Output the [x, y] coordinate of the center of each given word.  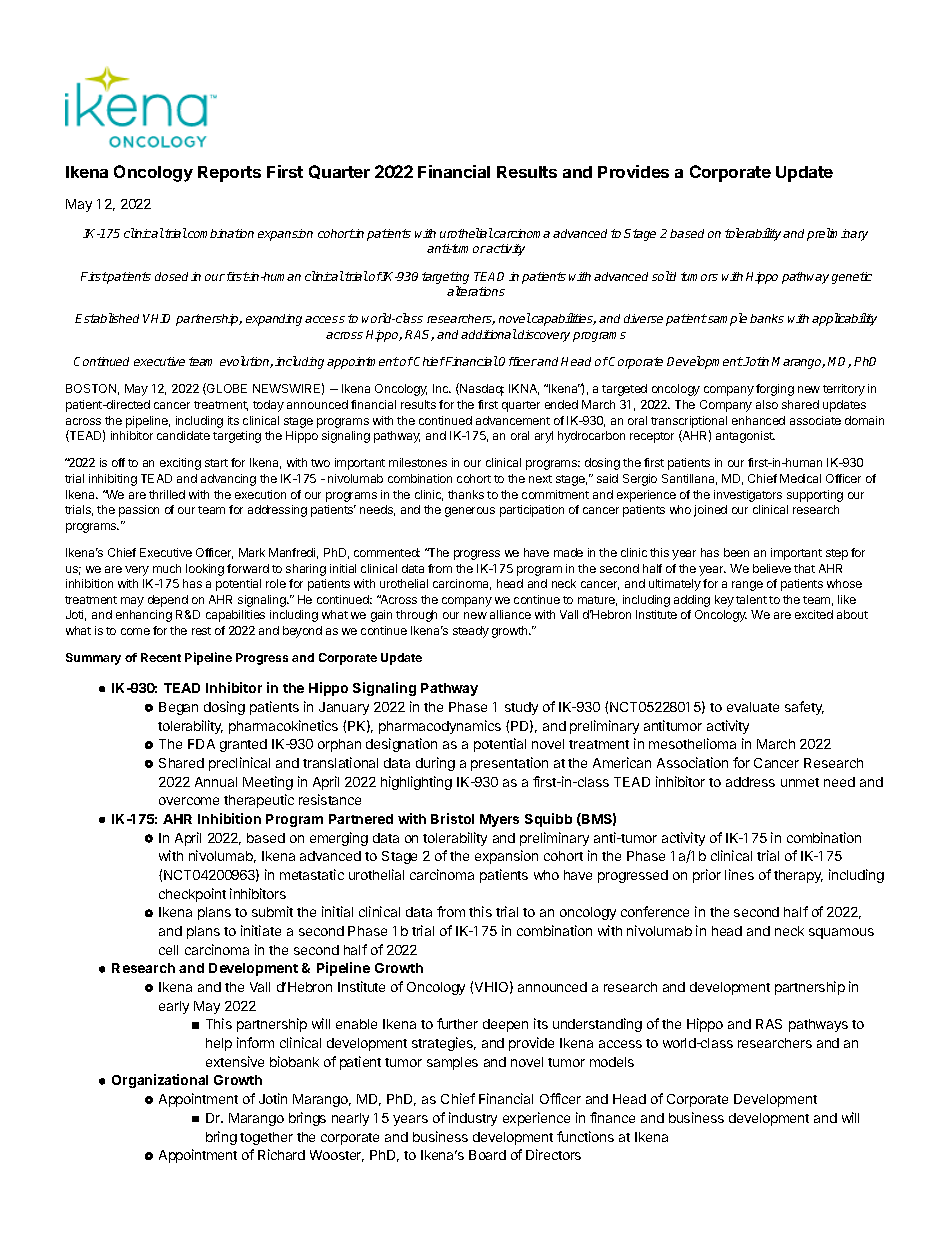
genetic [852, 278]
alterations [476, 291]
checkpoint [192, 895]
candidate [183, 435]
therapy [798, 876]
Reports [229, 174]
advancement [513, 420]
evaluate [753, 707]
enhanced [758, 420]
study [521, 708]
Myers [499, 820]
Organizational [160, 1081]
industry [473, 1119]
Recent [161, 657]
